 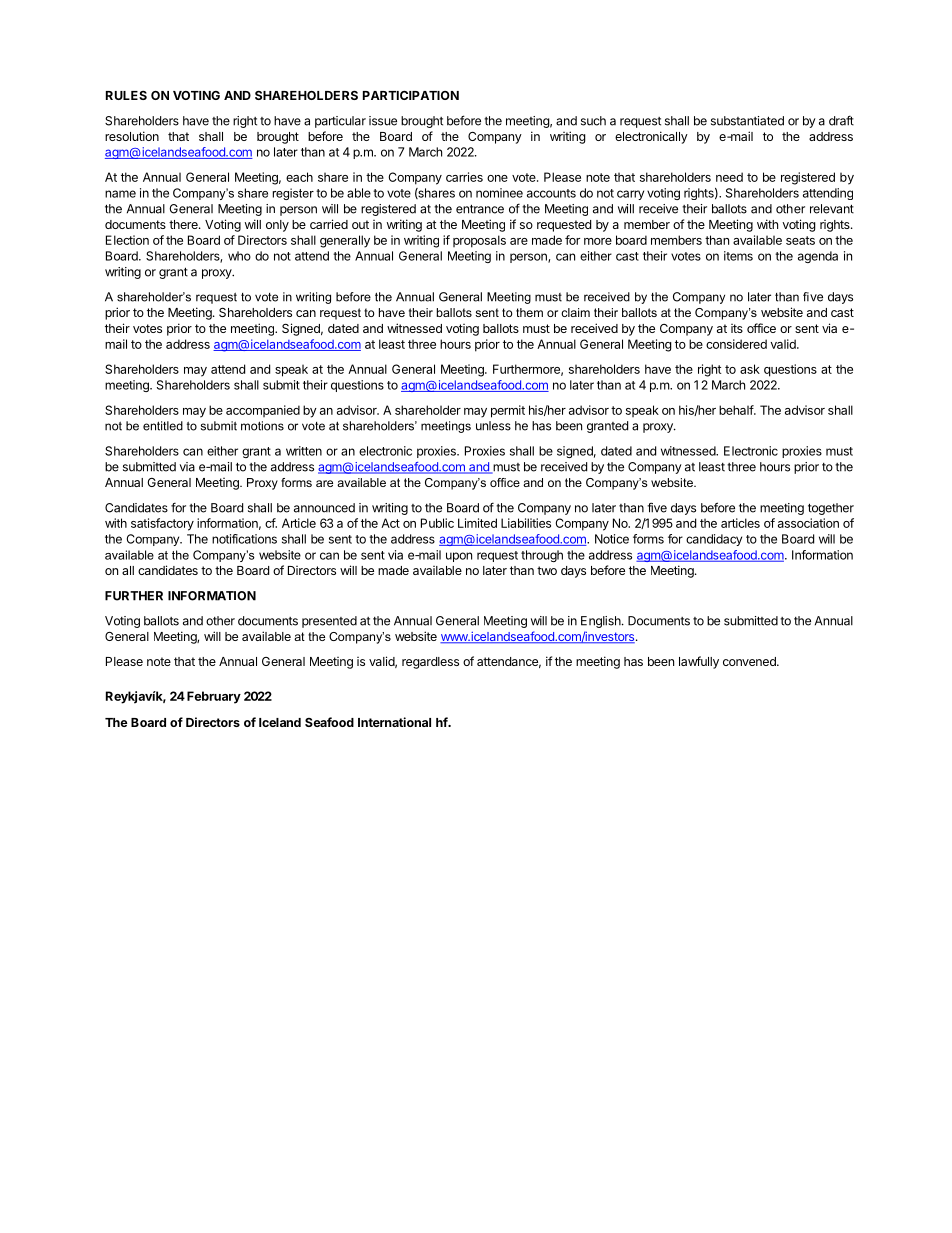 I want to click on behalf, so click(x=737, y=410).
